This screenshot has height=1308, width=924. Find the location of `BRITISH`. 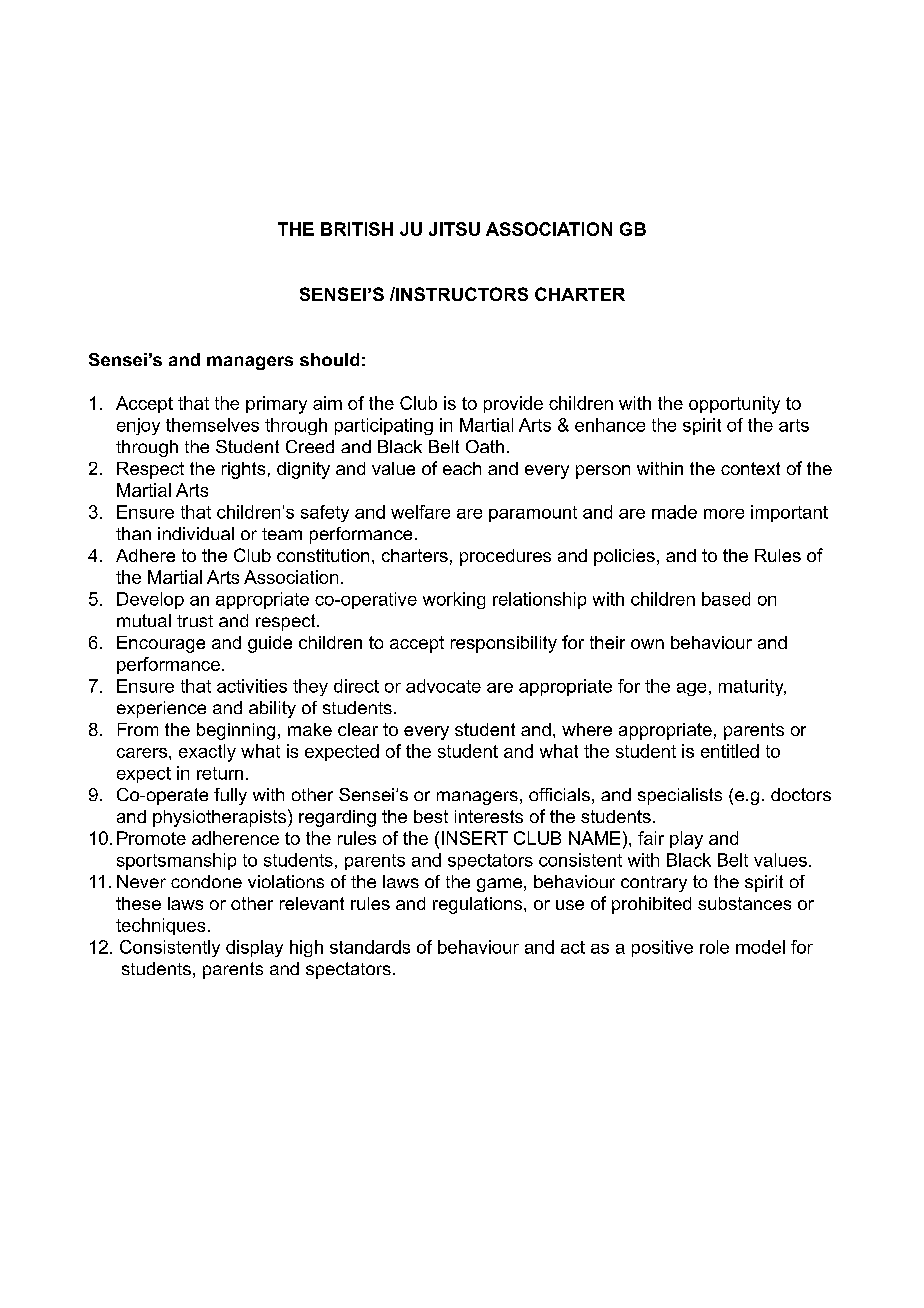

BRITISH is located at coordinates (357, 229).
